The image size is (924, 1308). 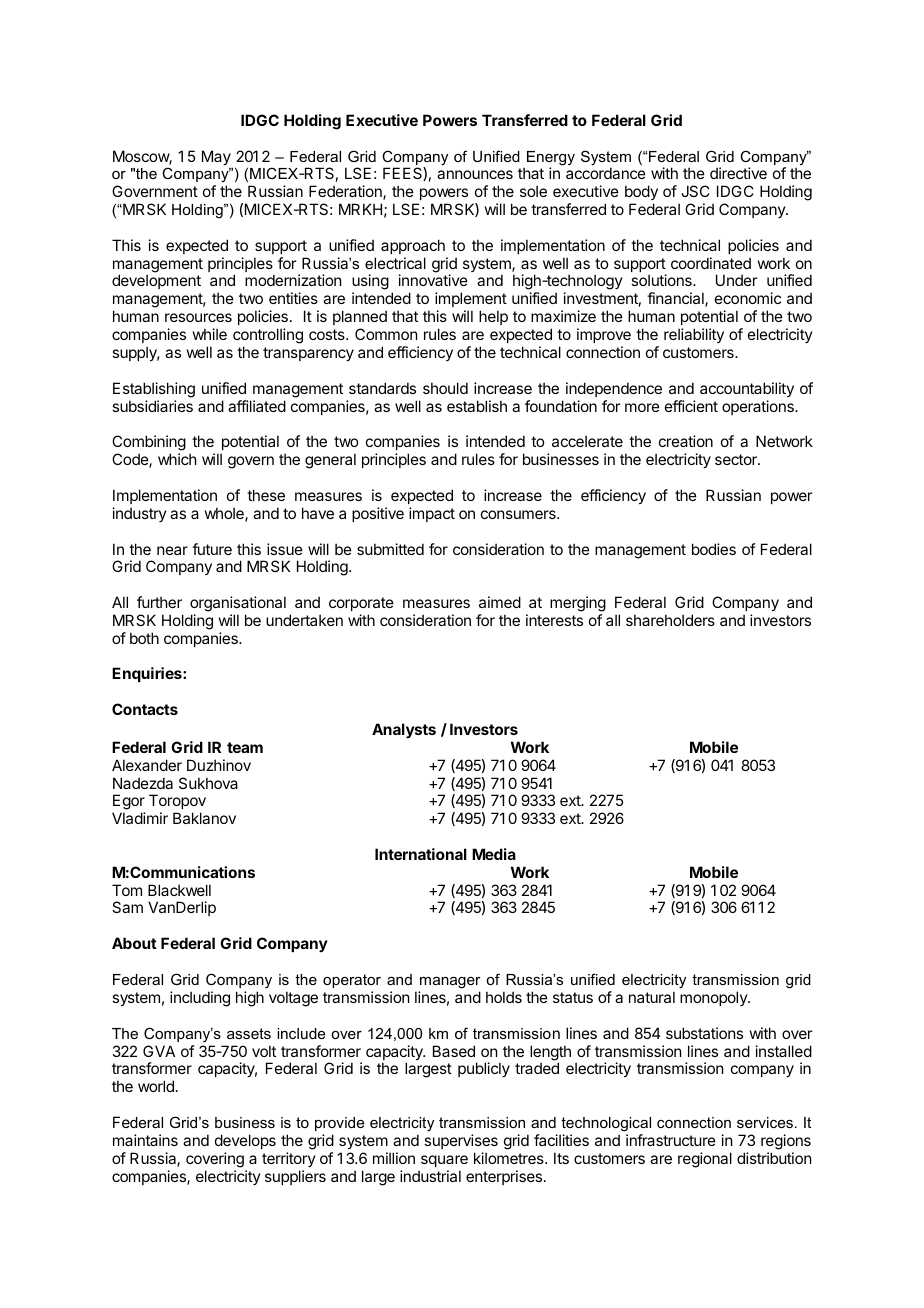 What do you see at coordinates (148, 674) in the screenshot?
I see `Enquiries` at bounding box center [148, 674].
